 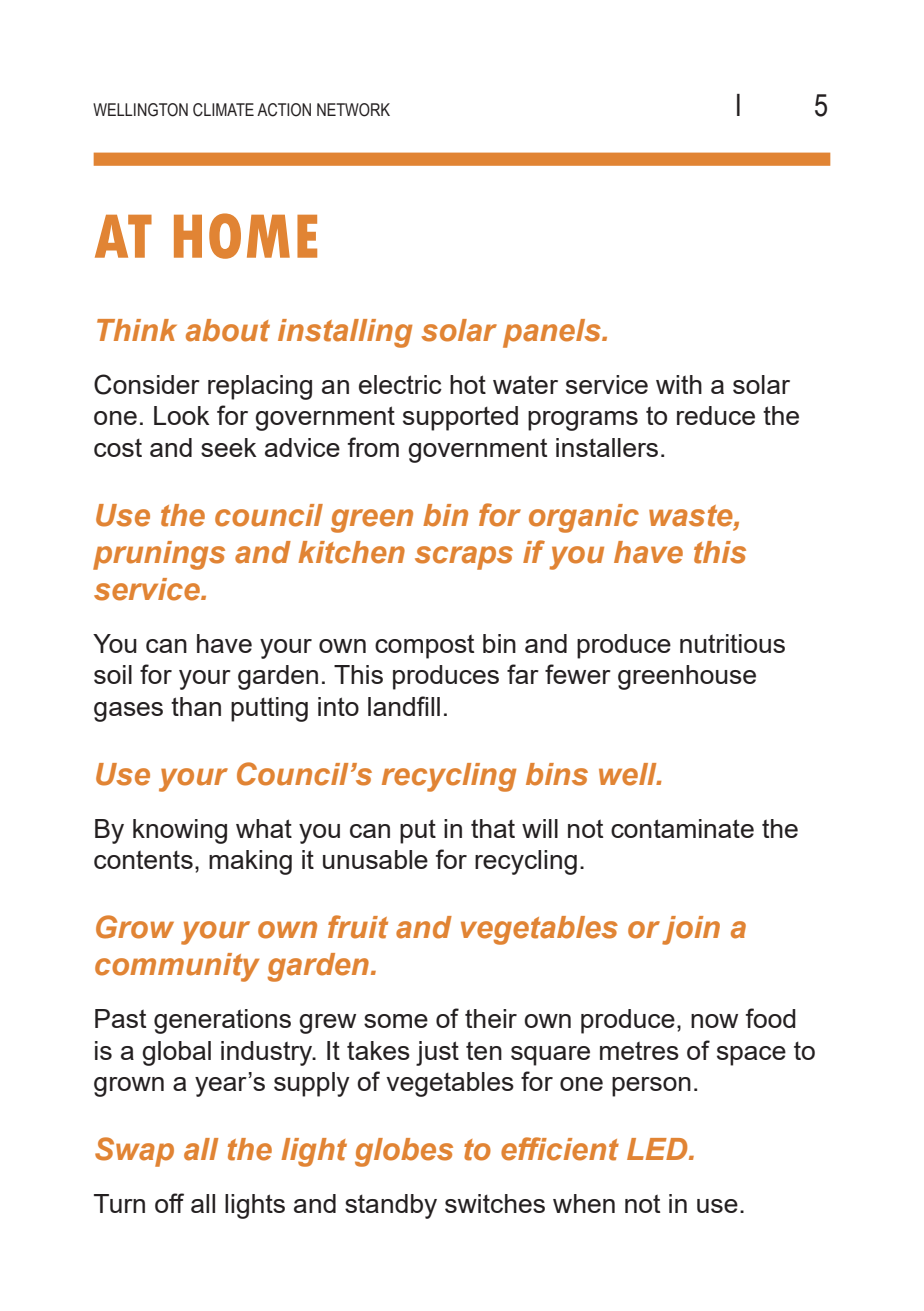 I want to click on LED, so click(x=658, y=1149).
